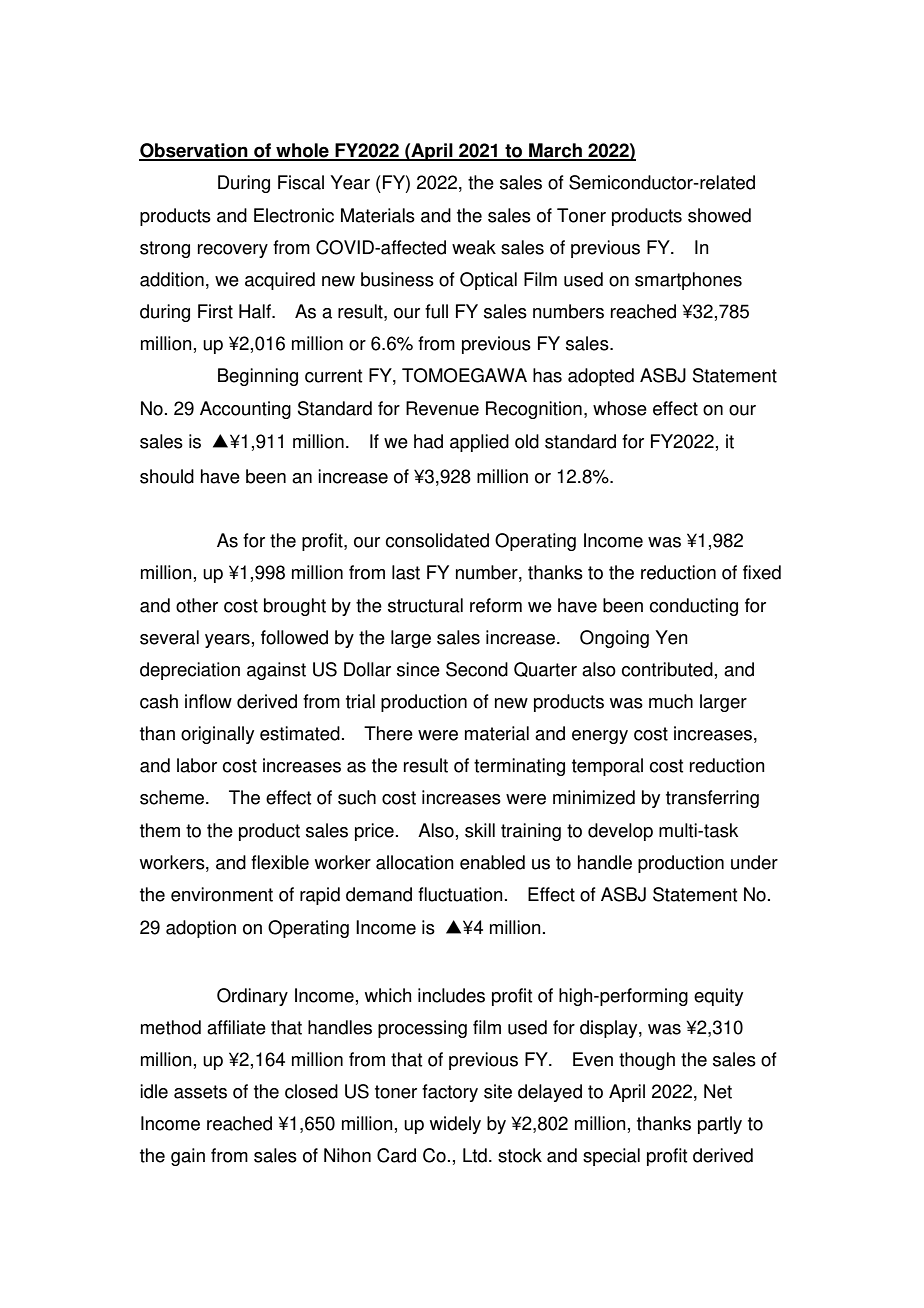 The height and width of the image is (1308, 924). I want to click on much, so click(671, 701).
